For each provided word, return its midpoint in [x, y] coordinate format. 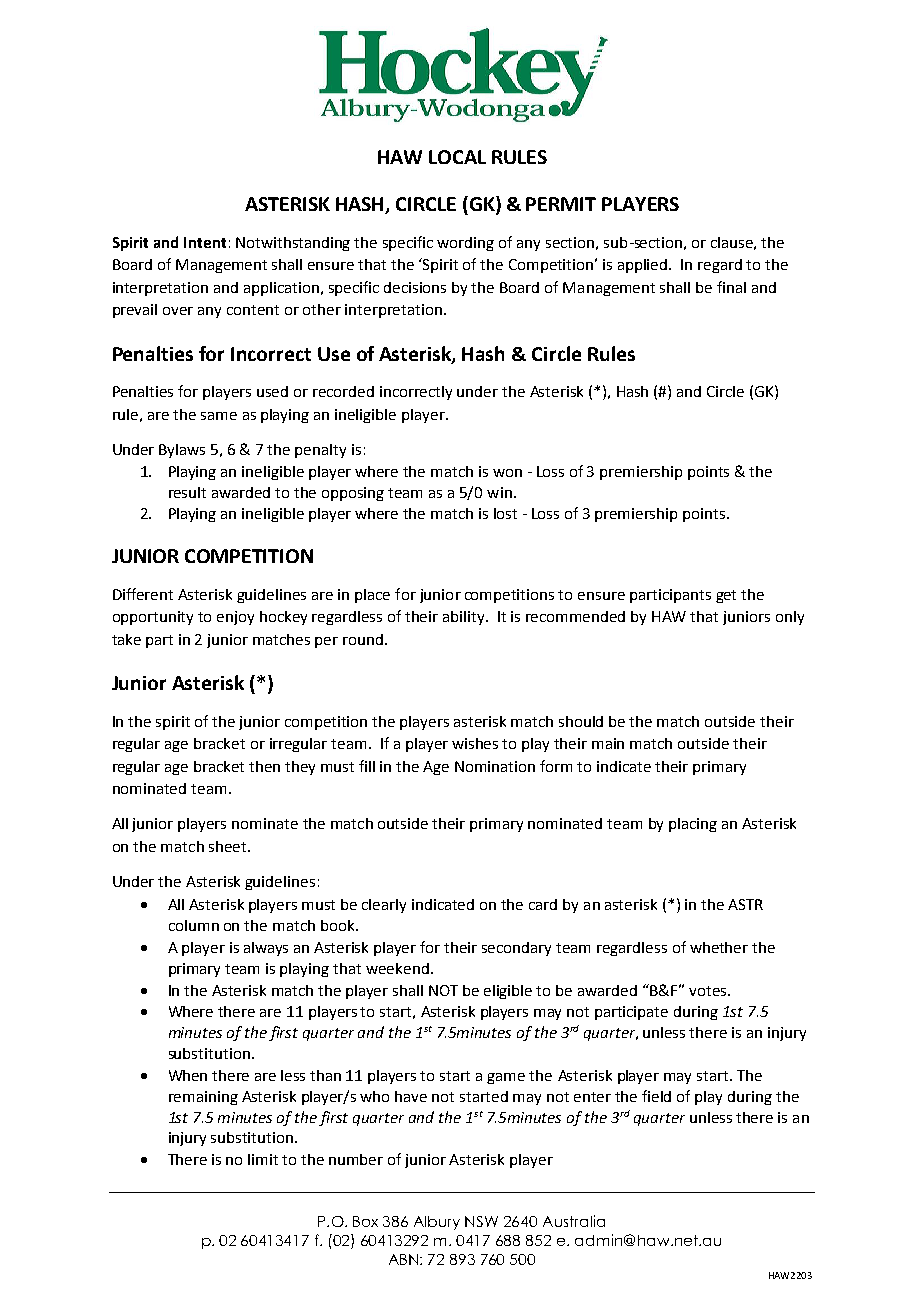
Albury [437, 1223]
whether [719, 947]
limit [263, 1159]
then [264, 766]
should [581, 721]
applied [644, 266]
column [194, 925]
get [726, 596]
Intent [205, 242]
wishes [475, 743]
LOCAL [457, 157]
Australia [574, 1221]
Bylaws [182, 451]
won [507, 473]
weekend [397, 968]
